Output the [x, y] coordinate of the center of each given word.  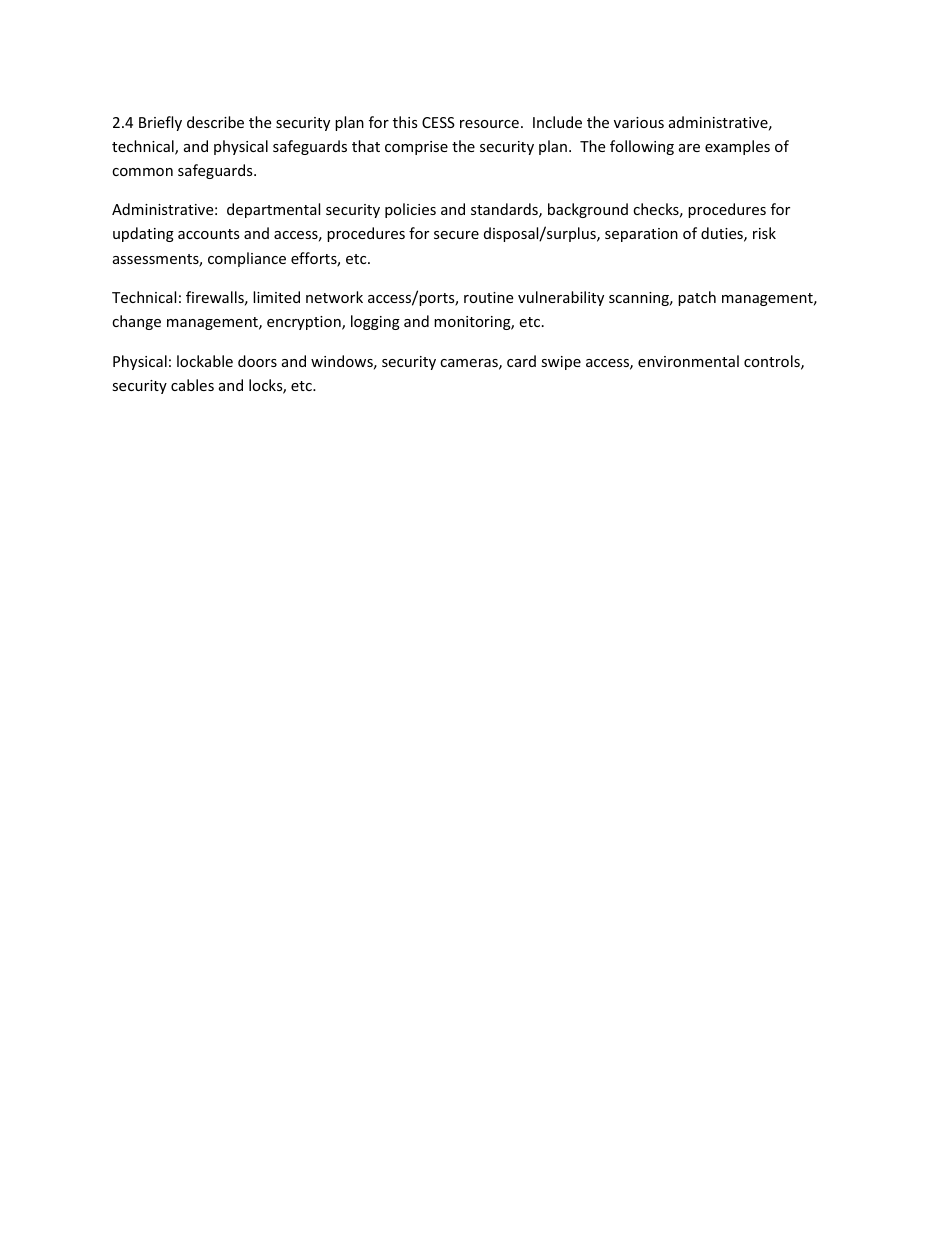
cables [192, 385]
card [521, 361]
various [639, 122]
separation [641, 235]
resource [489, 124]
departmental [273, 210]
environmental [688, 361]
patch [697, 298]
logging [375, 322]
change [136, 322]
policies [410, 210]
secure [456, 235]
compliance [247, 259]
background [588, 210]
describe [215, 122]
